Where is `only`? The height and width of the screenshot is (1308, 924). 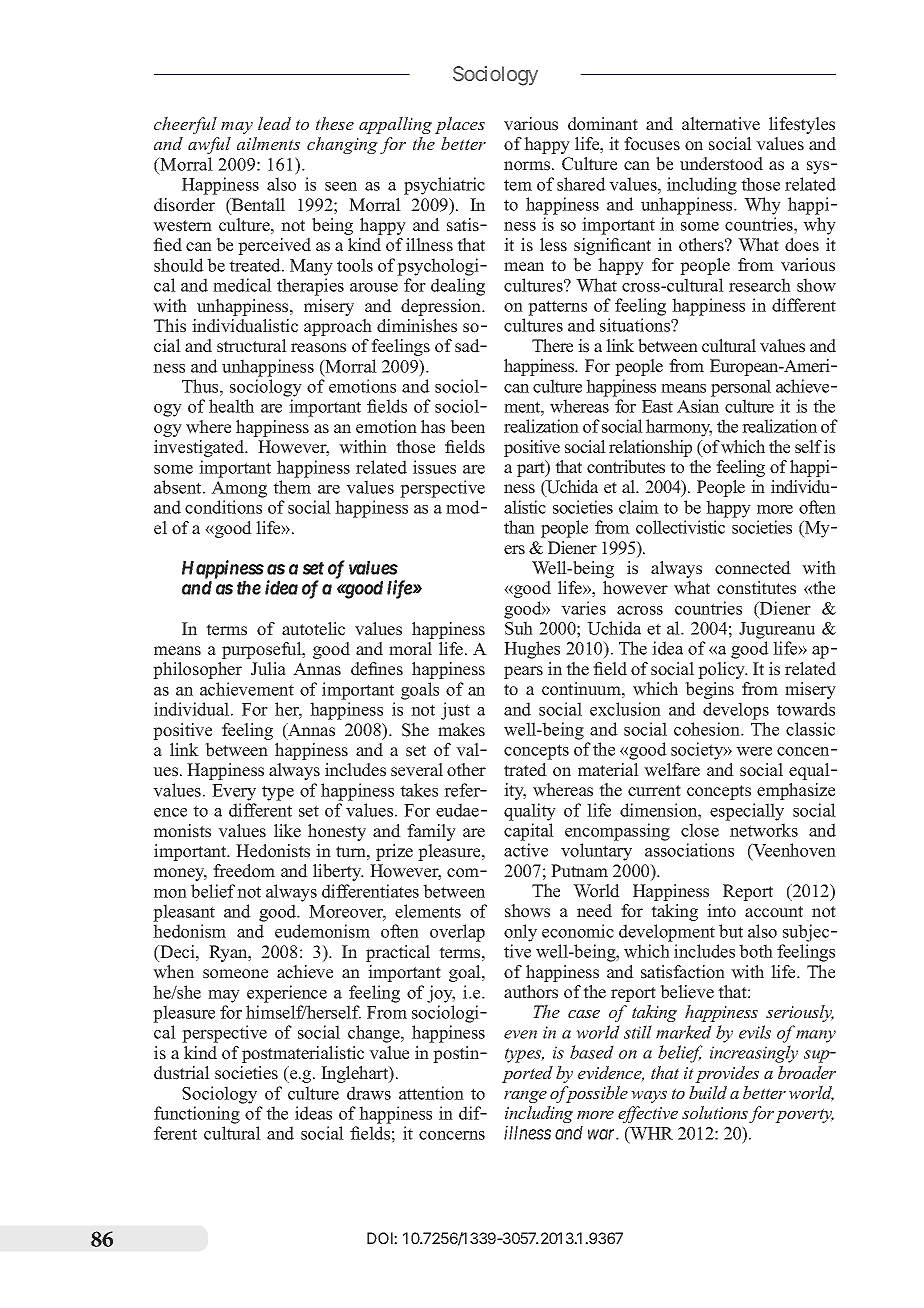 only is located at coordinates (520, 933).
